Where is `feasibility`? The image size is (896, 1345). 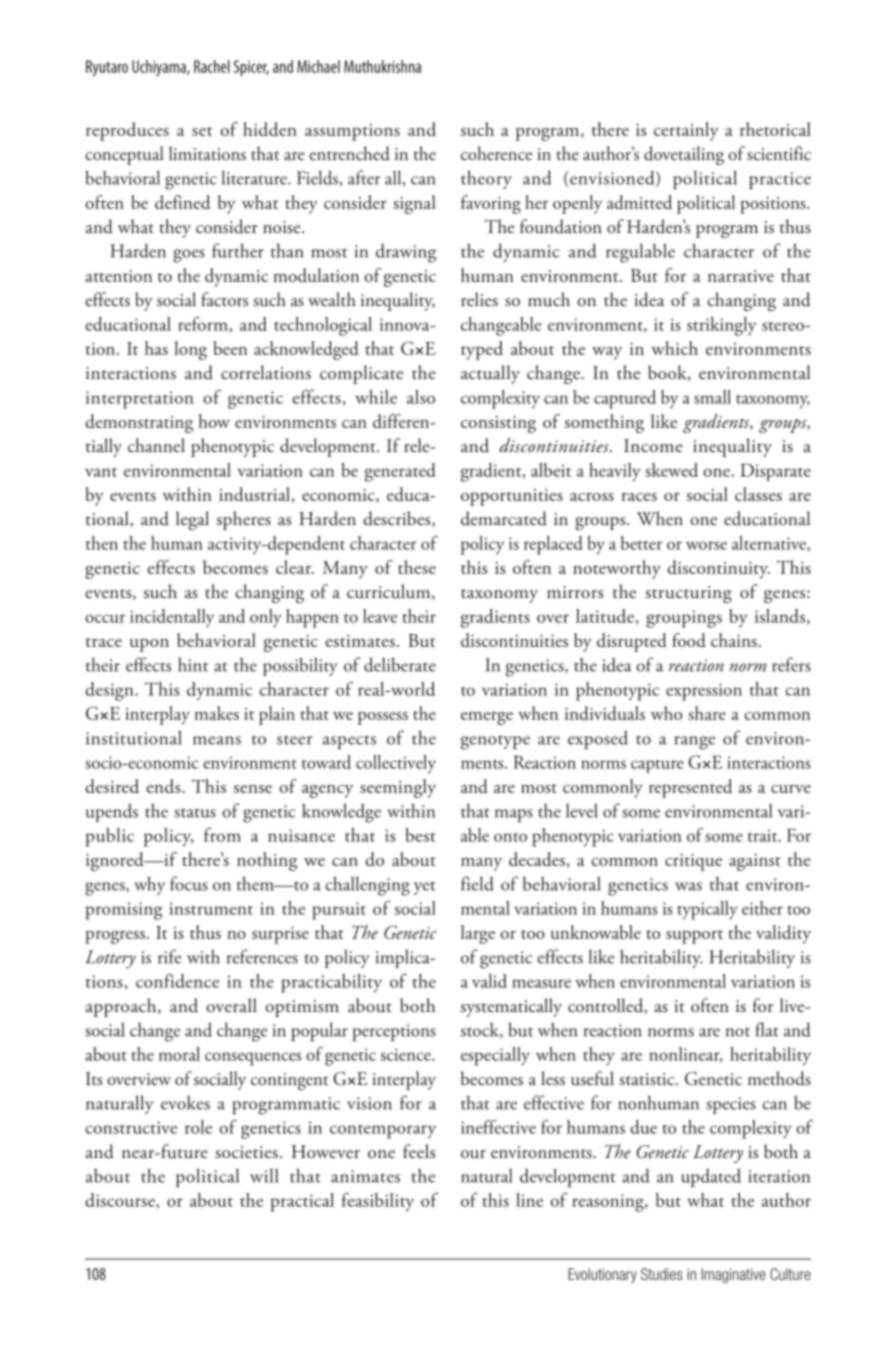
feasibility is located at coordinates (378, 1202).
